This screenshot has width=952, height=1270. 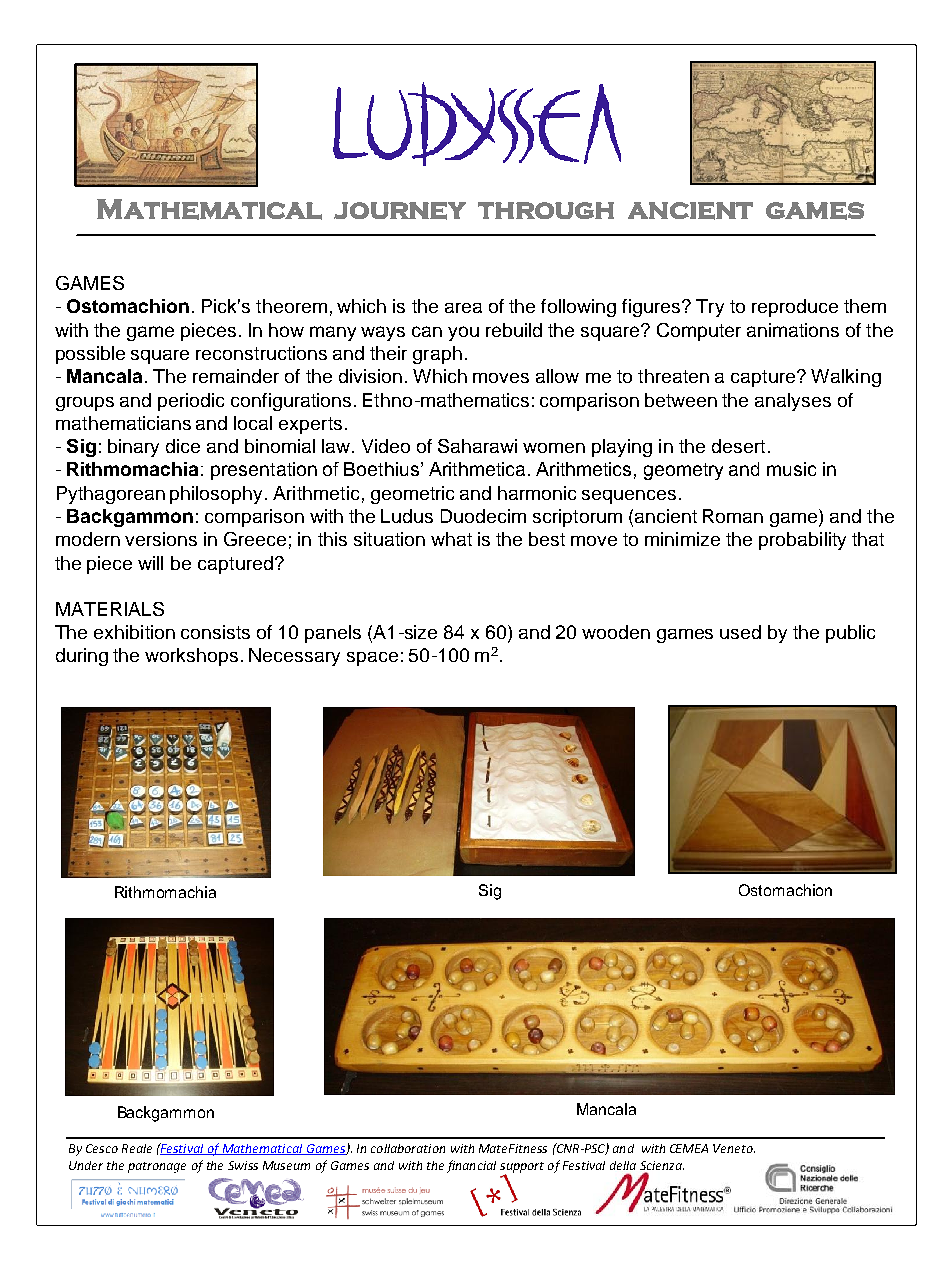 What do you see at coordinates (372, 659) in the screenshot?
I see `space` at bounding box center [372, 659].
